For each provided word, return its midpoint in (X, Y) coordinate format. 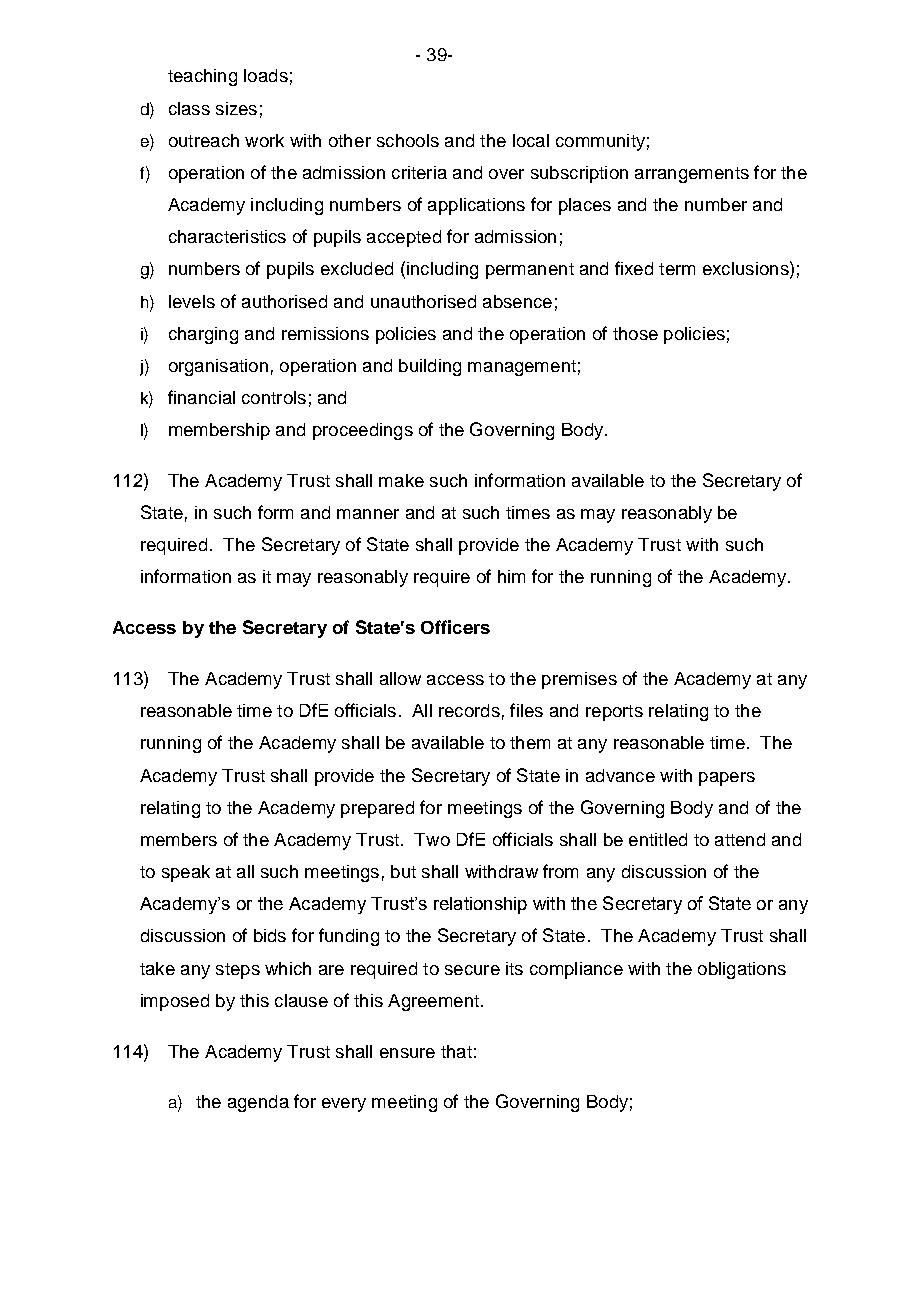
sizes (236, 108)
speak (186, 873)
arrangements (692, 175)
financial (201, 397)
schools (408, 140)
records (469, 710)
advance (620, 775)
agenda (258, 1103)
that (456, 1051)
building (430, 367)
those (635, 333)
